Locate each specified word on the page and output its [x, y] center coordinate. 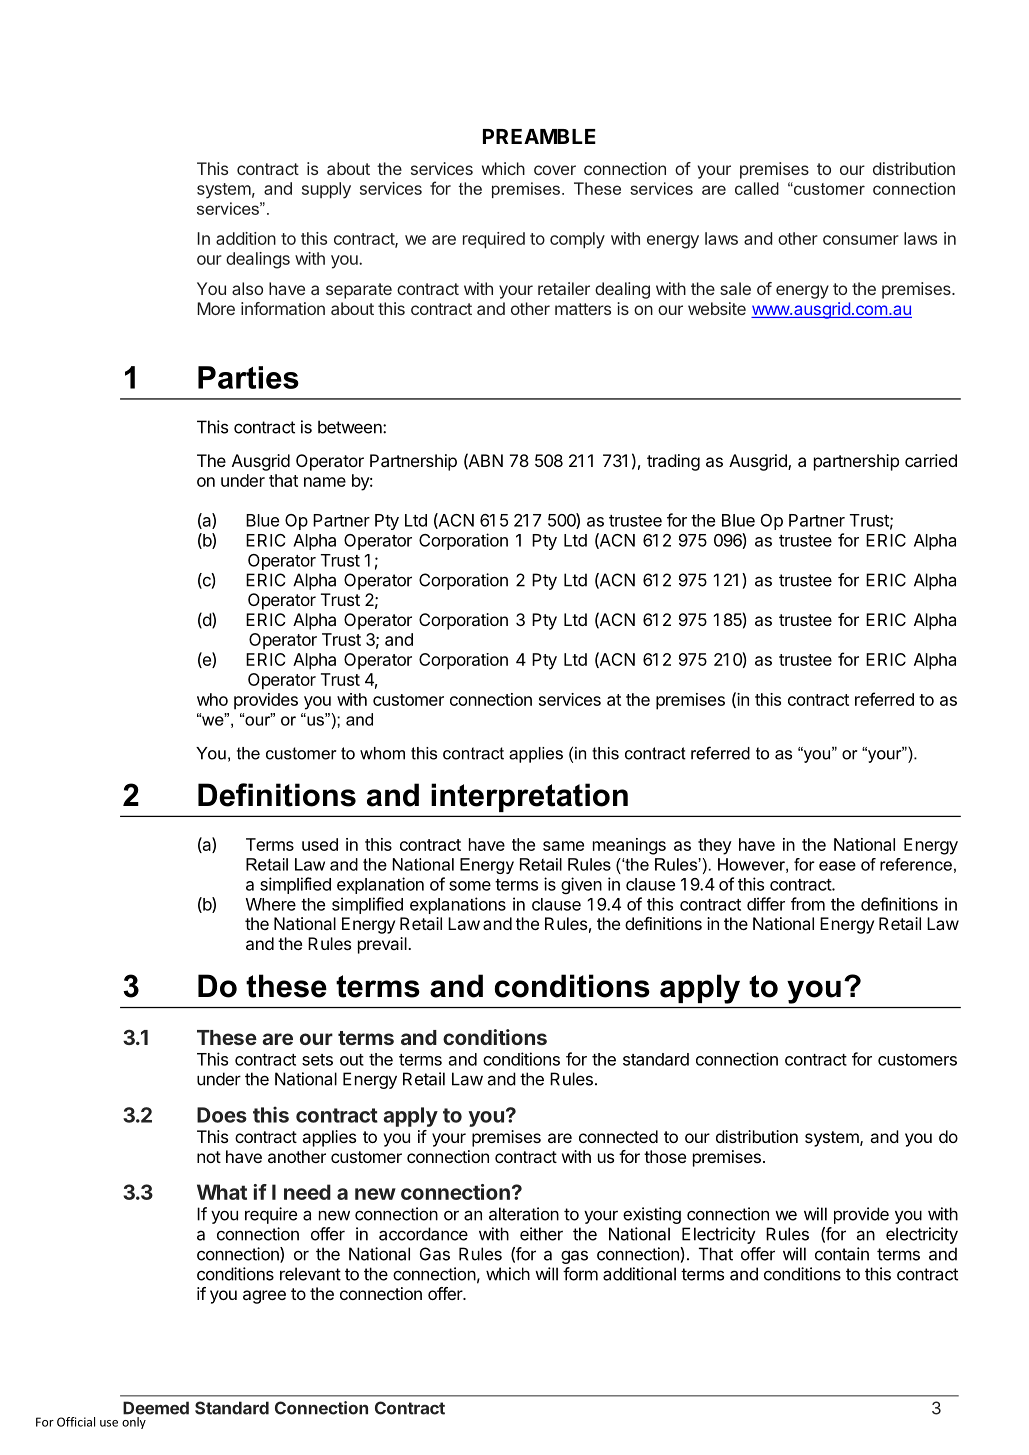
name [325, 482]
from [808, 904]
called [757, 188]
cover [555, 170]
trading [673, 462]
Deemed [156, 1408]
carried [931, 460]
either [541, 1234]
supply [326, 190]
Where [271, 904]
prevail [383, 945]
